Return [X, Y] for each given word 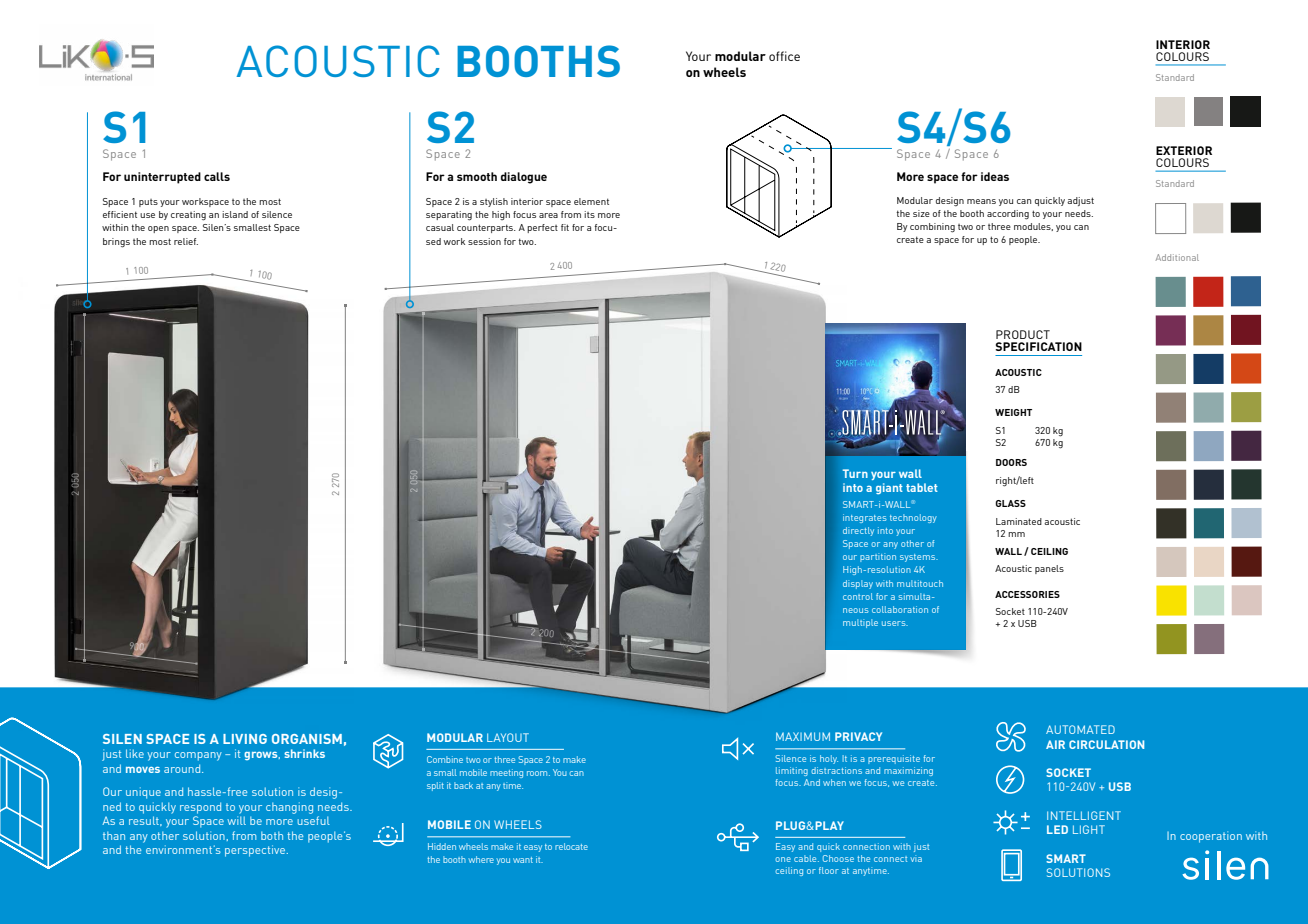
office [784, 56]
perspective [256, 851]
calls [217, 176]
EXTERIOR [1184, 150]
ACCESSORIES [1027, 594]
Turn [855, 473]
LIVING [245, 739]
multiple [860, 623]
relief [186, 241]
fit [565, 227]
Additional [1177, 257]
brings [116, 243]
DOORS [1011, 462]
